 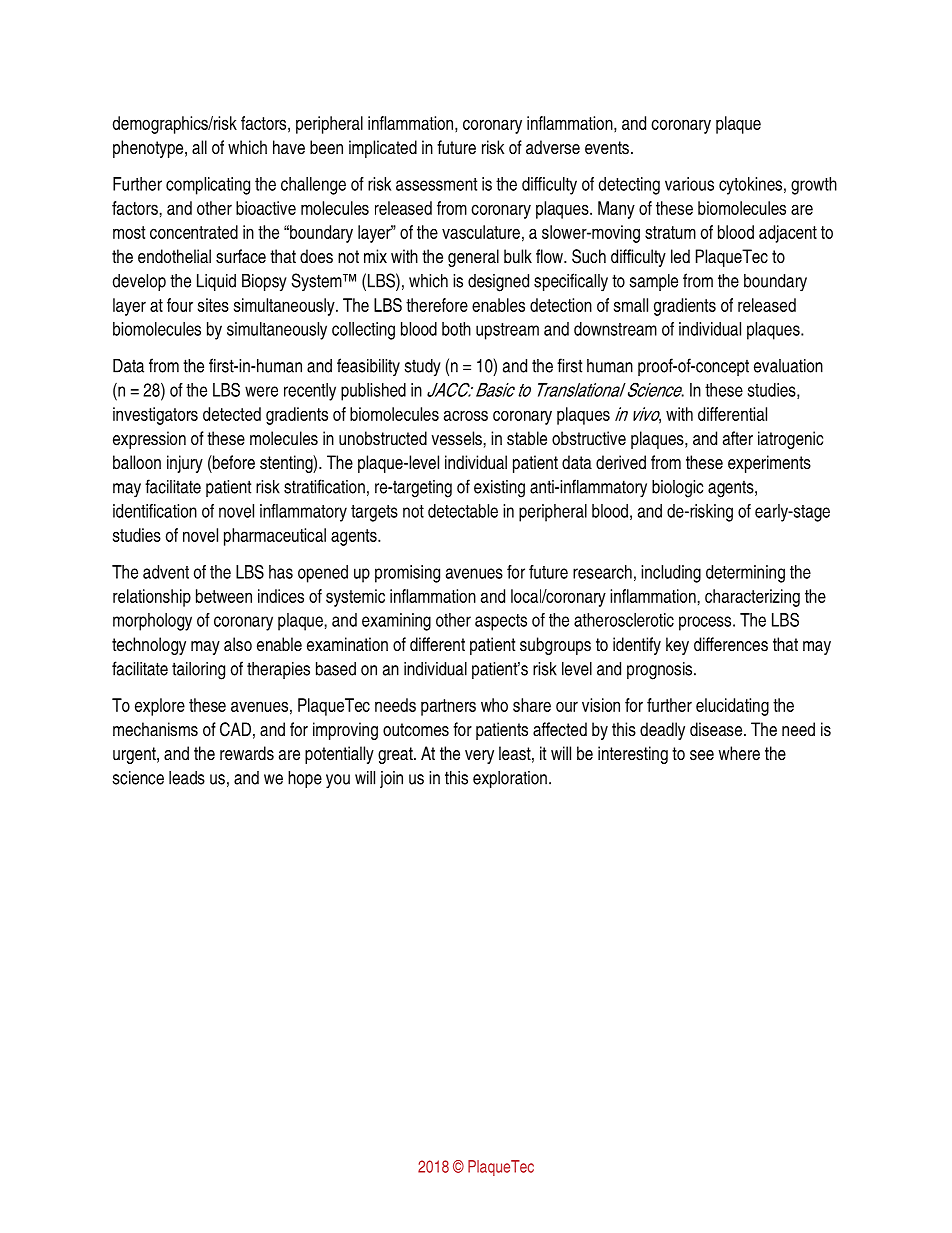 I want to click on differences, so click(x=731, y=644).
